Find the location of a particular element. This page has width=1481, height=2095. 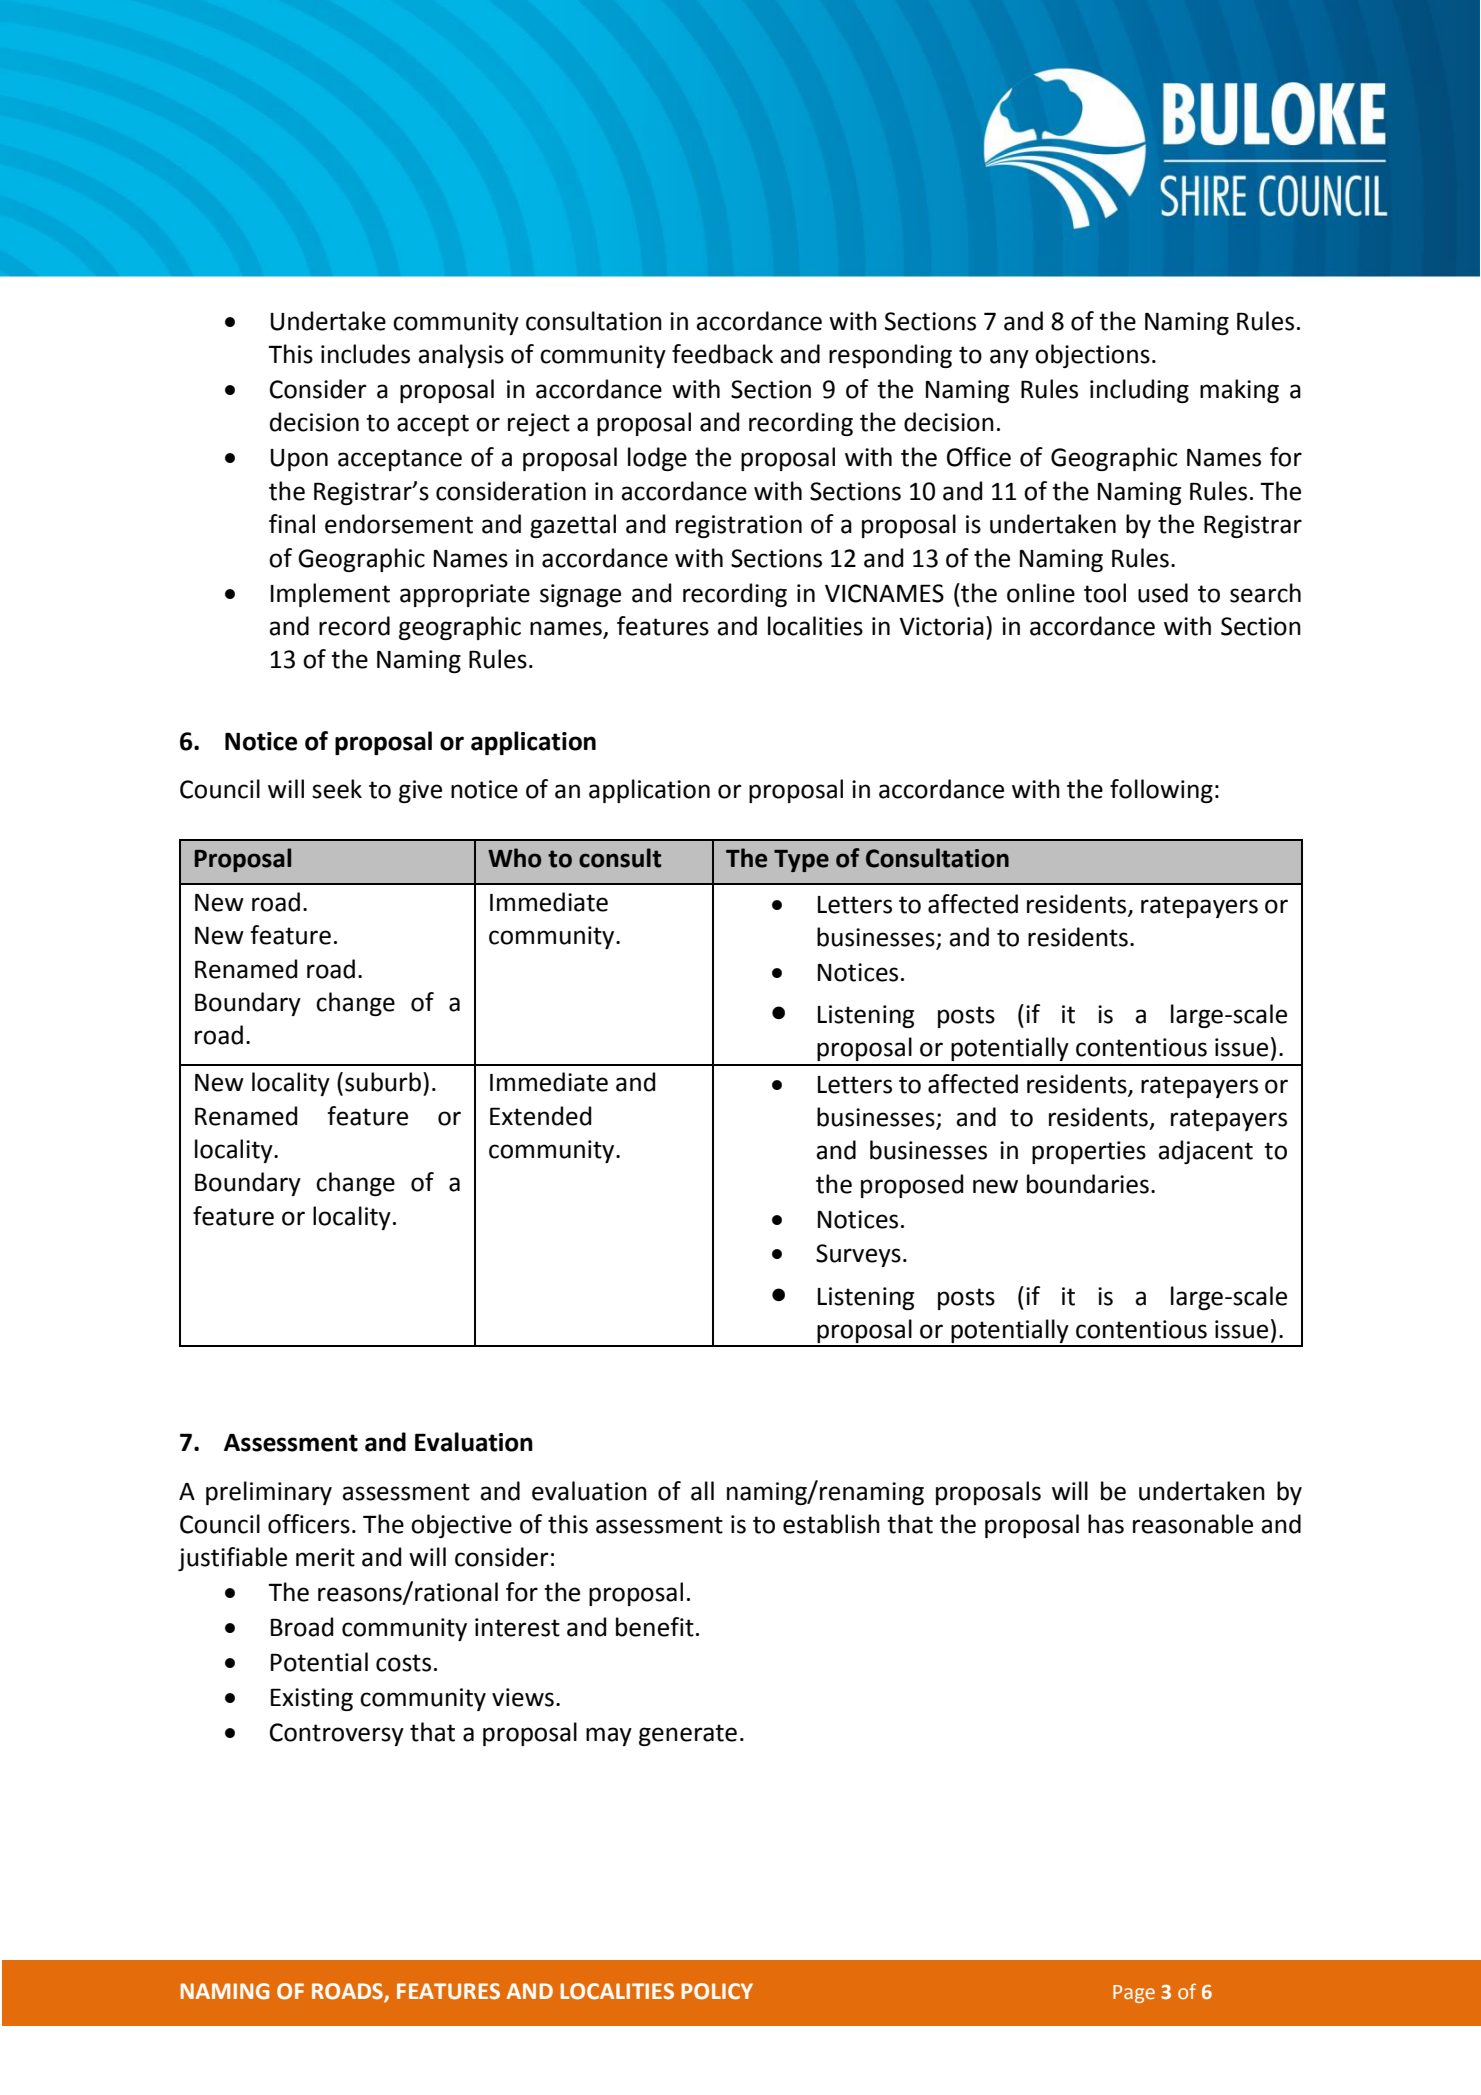

Controversy is located at coordinates (337, 1734).
